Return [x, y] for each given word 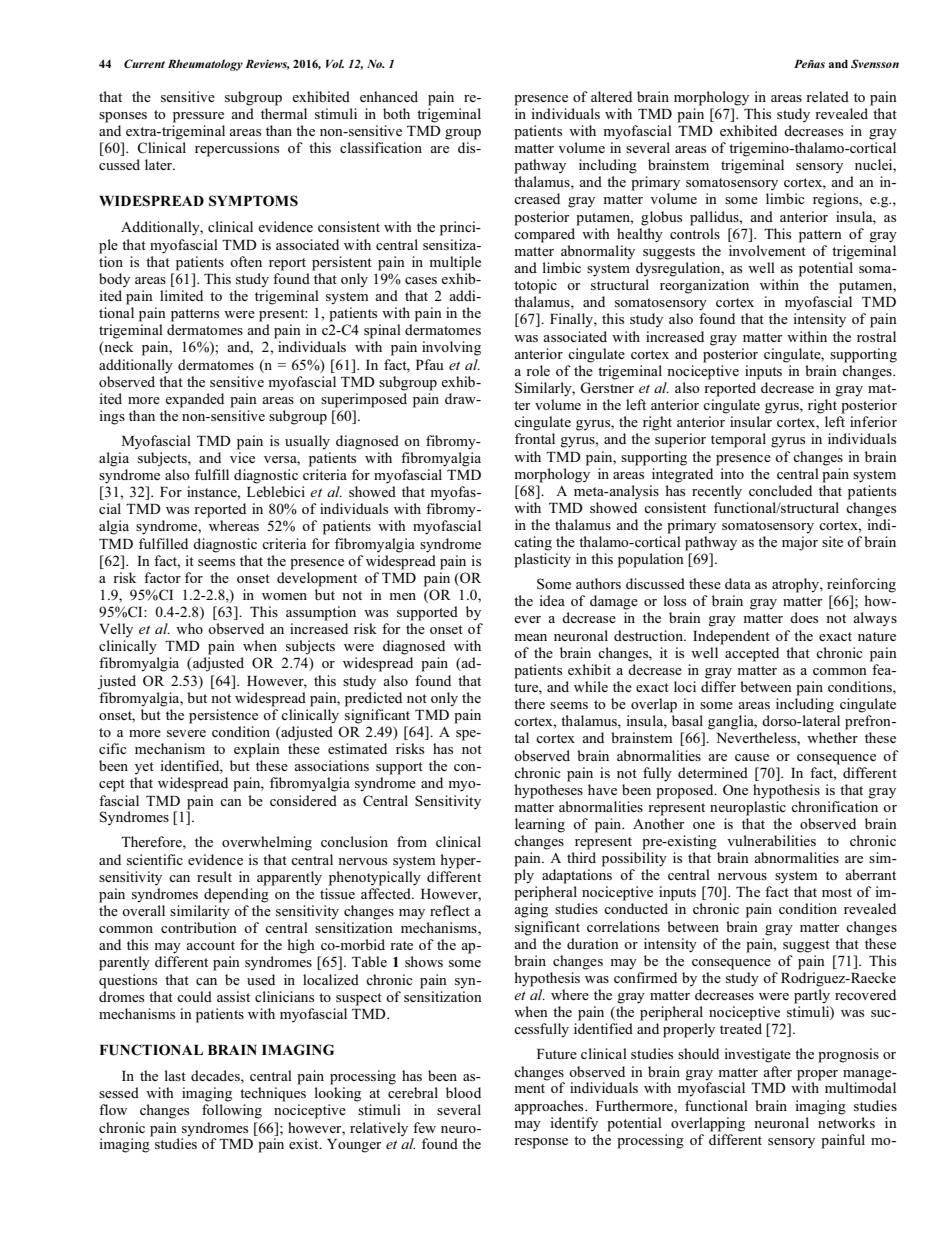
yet [144, 768]
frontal [535, 438]
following [232, 1111]
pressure [198, 117]
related [827, 96]
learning [540, 825]
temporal [738, 440]
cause [752, 757]
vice [242, 457]
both [396, 113]
